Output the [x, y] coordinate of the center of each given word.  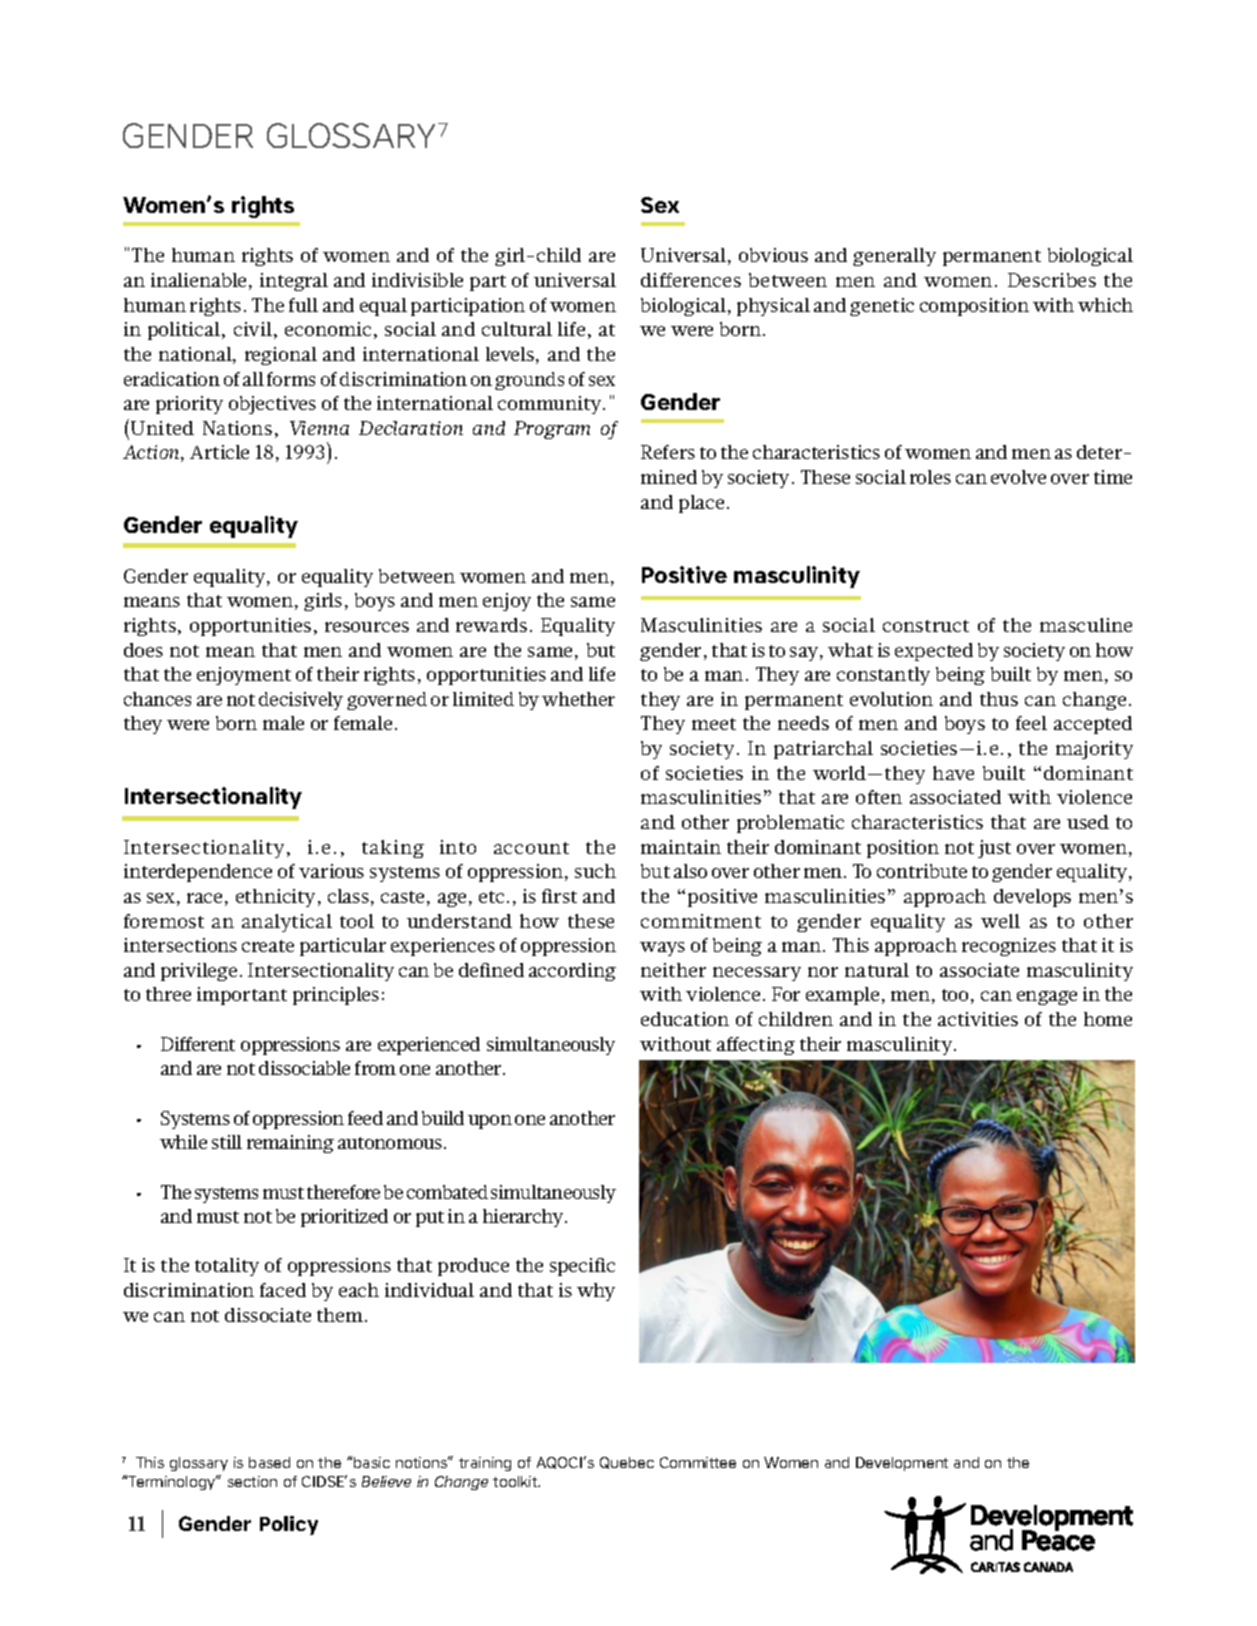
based [269, 1462]
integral [294, 282]
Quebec [627, 1463]
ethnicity [275, 898]
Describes [1052, 280]
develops [1032, 898]
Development [902, 1464]
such [595, 871]
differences [691, 280]
